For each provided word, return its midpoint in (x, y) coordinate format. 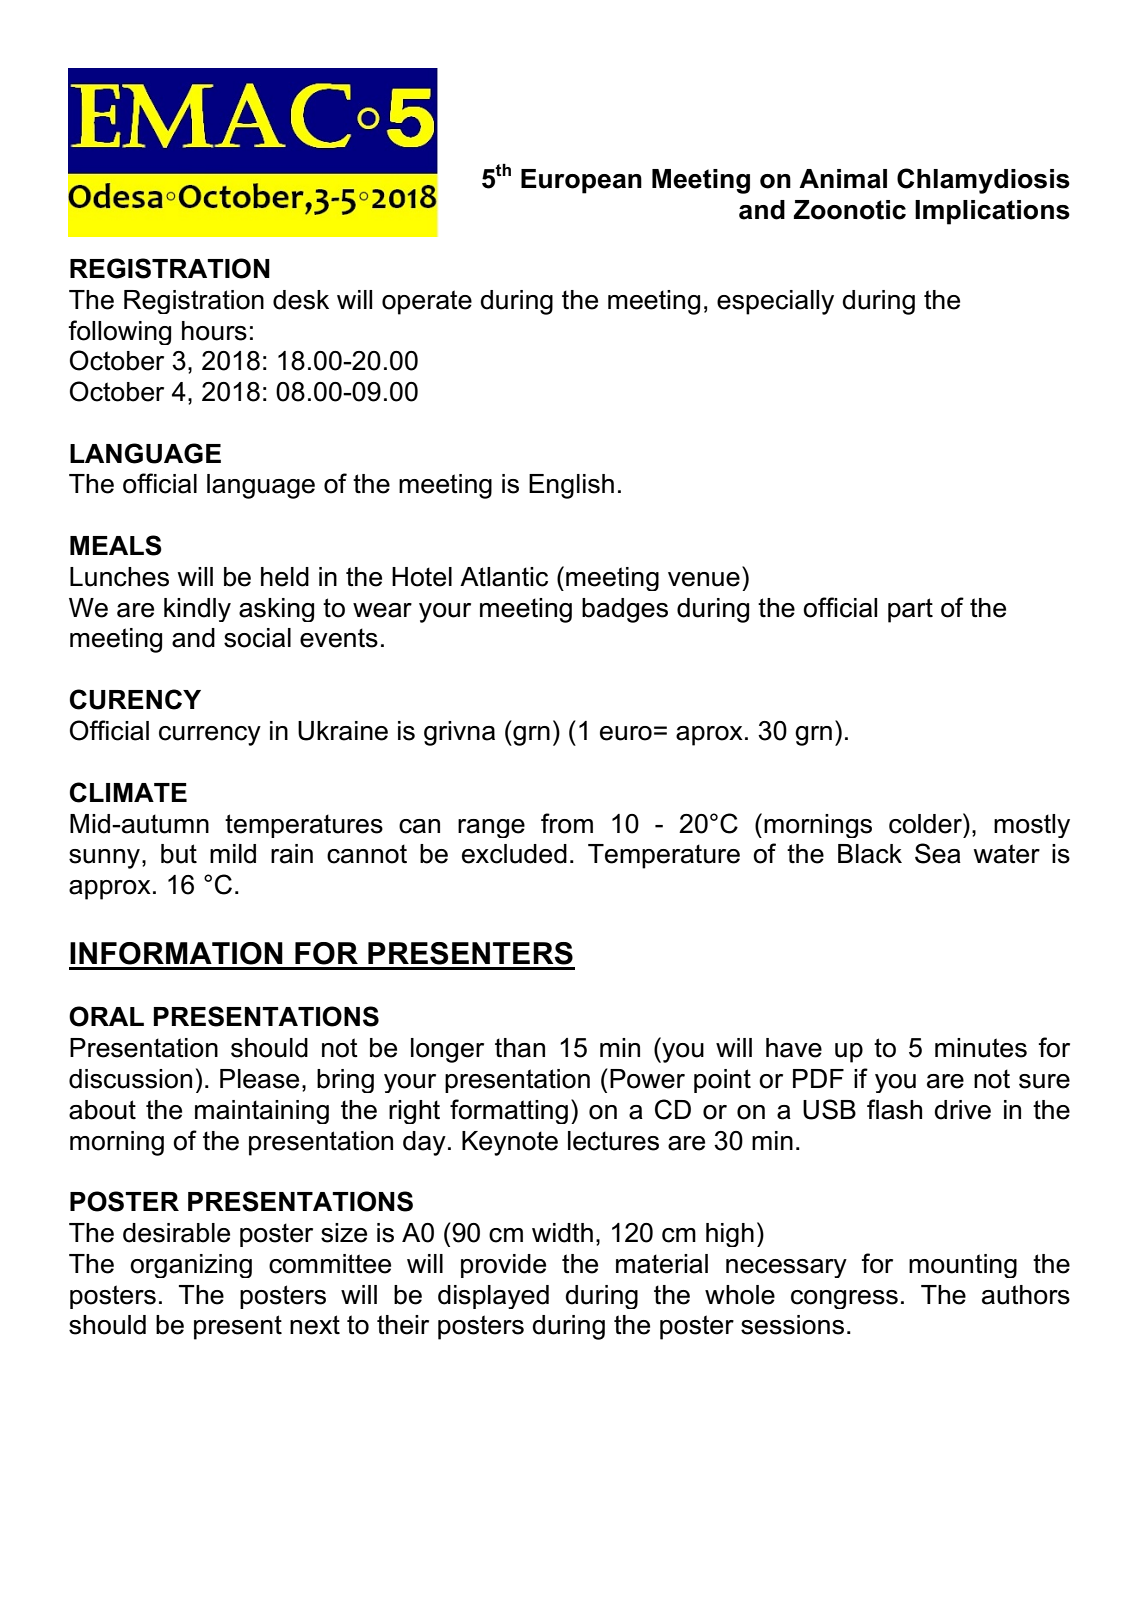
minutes (981, 1048)
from (567, 823)
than (520, 1048)
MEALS (116, 545)
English (571, 486)
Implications (992, 212)
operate (427, 302)
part (910, 610)
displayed (493, 1297)
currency (210, 736)
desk (301, 300)
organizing (191, 1266)
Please (259, 1079)
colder (926, 823)
